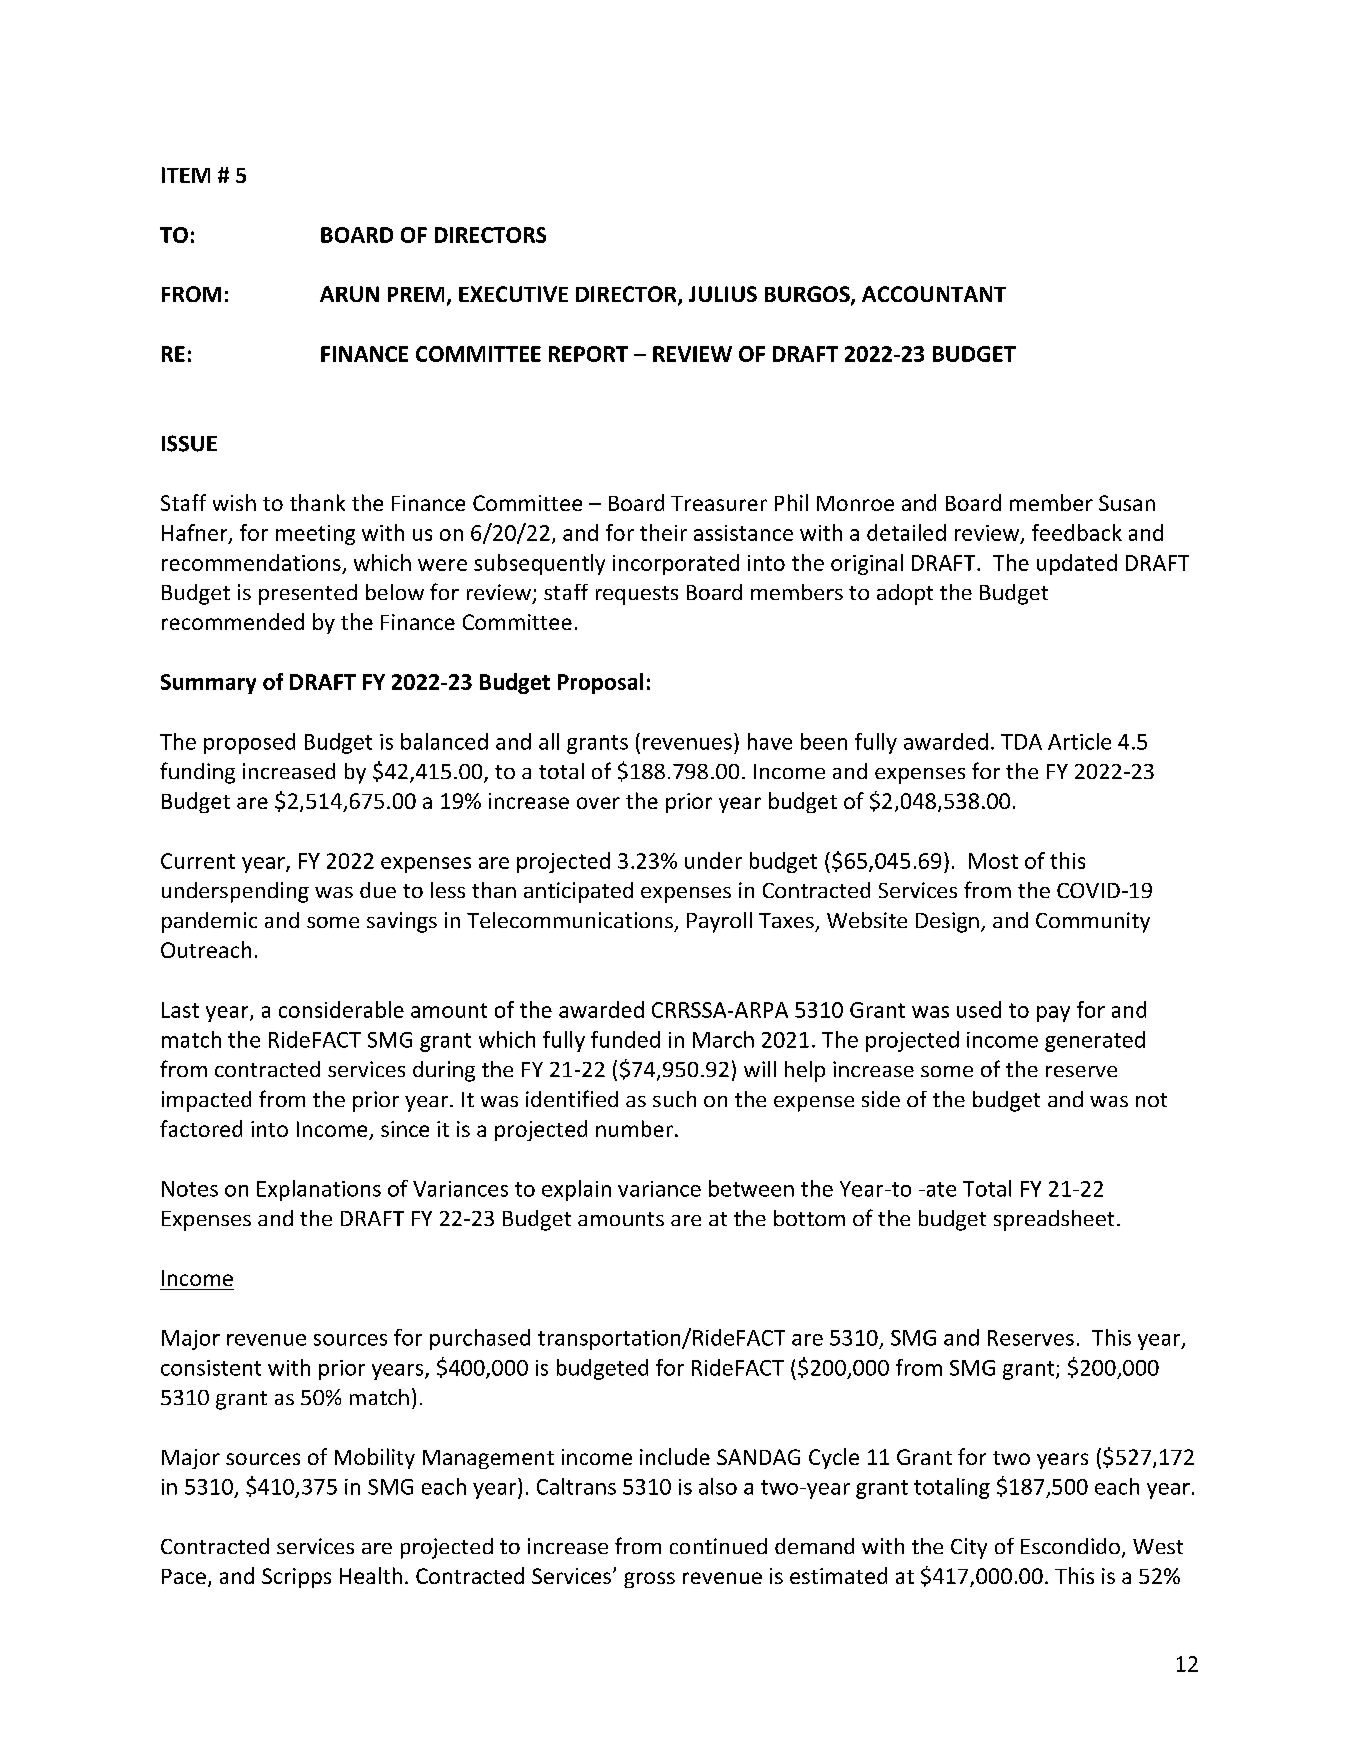 Image resolution: width=1359 pixels, height=1758 pixels. What do you see at coordinates (1070, 1546) in the page?
I see `Escondido` at bounding box center [1070, 1546].
